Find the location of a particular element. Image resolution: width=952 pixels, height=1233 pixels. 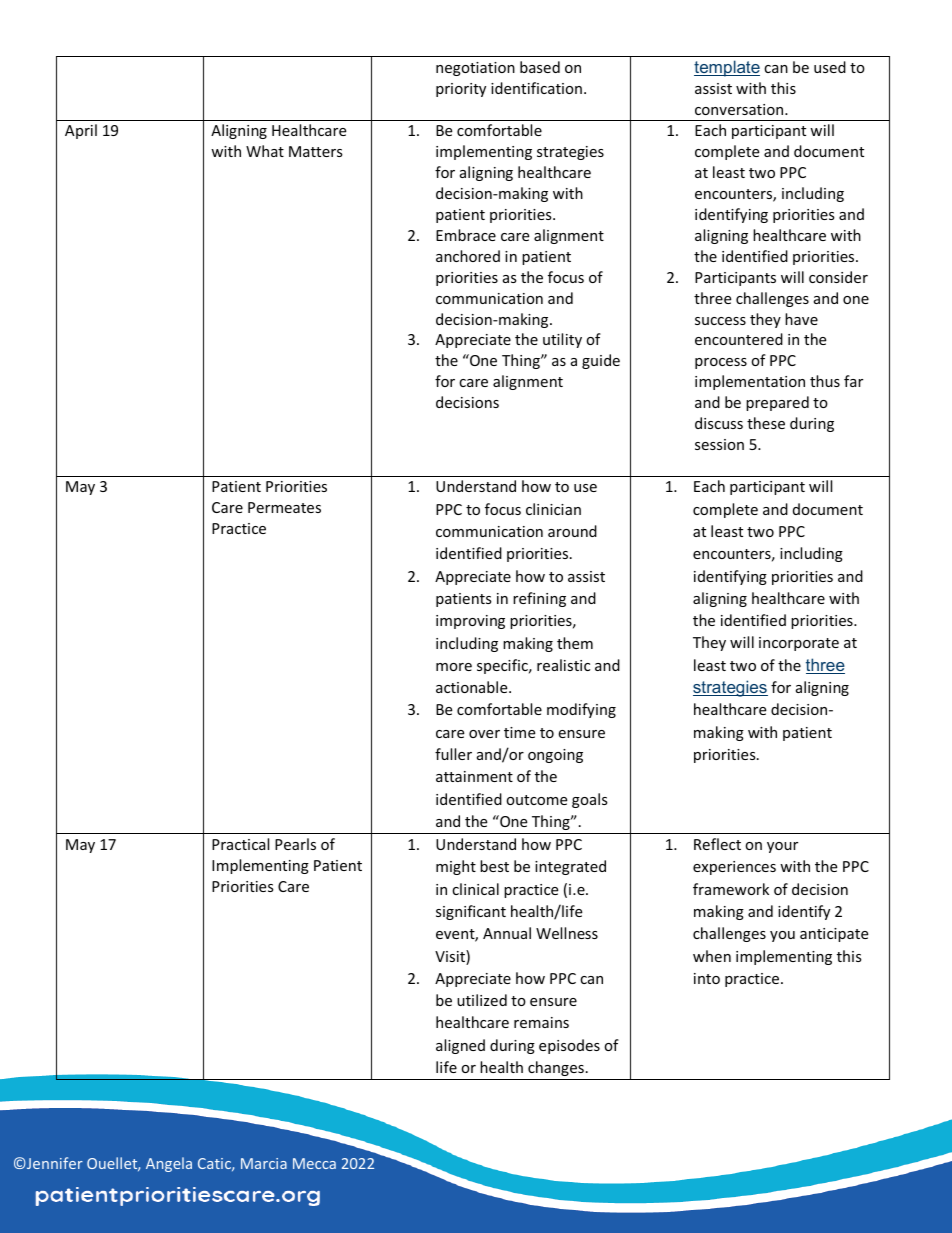

Angela is located at coordinates (169, 1164).
